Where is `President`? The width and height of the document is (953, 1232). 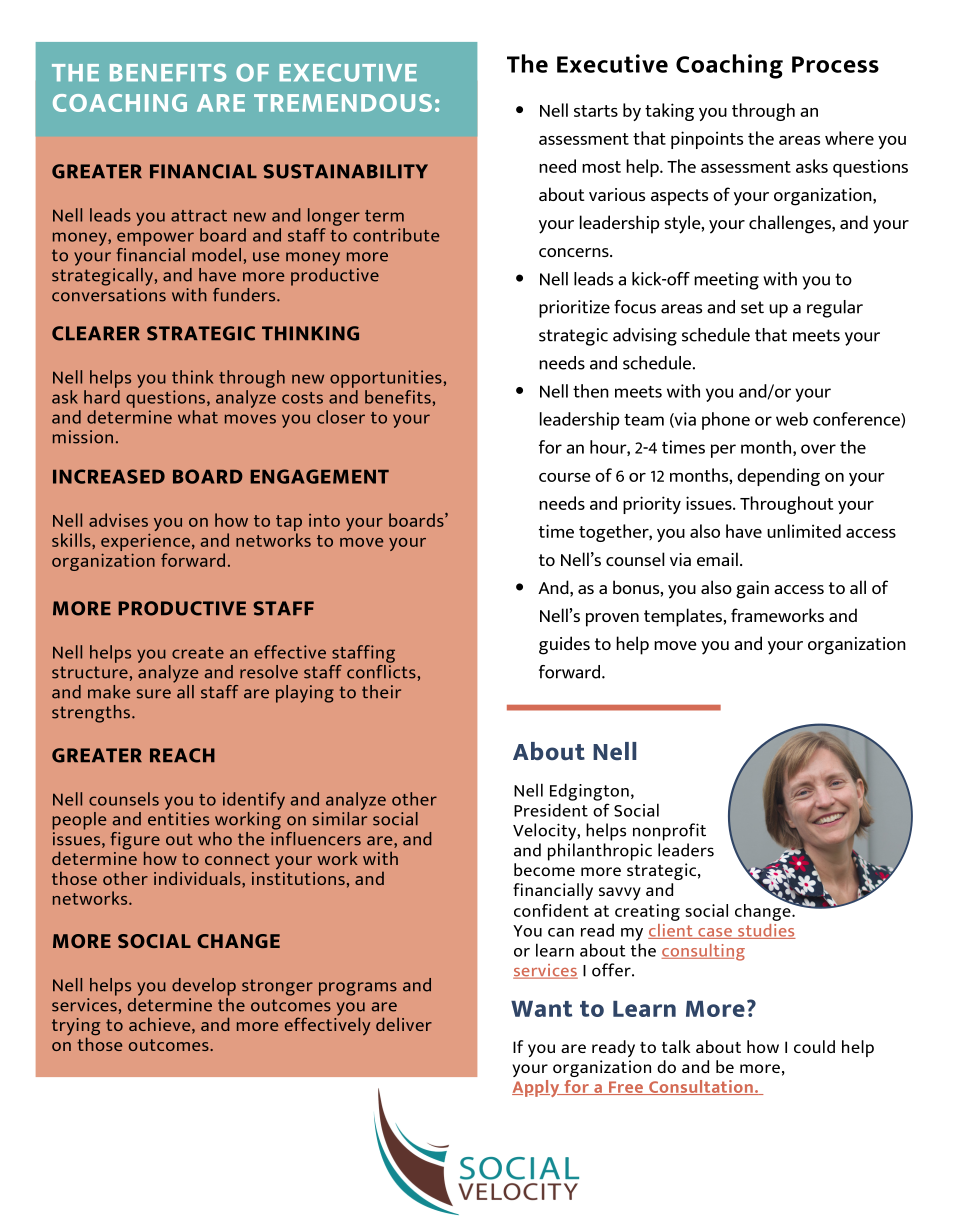
President is located at coordinates (551, 810).
